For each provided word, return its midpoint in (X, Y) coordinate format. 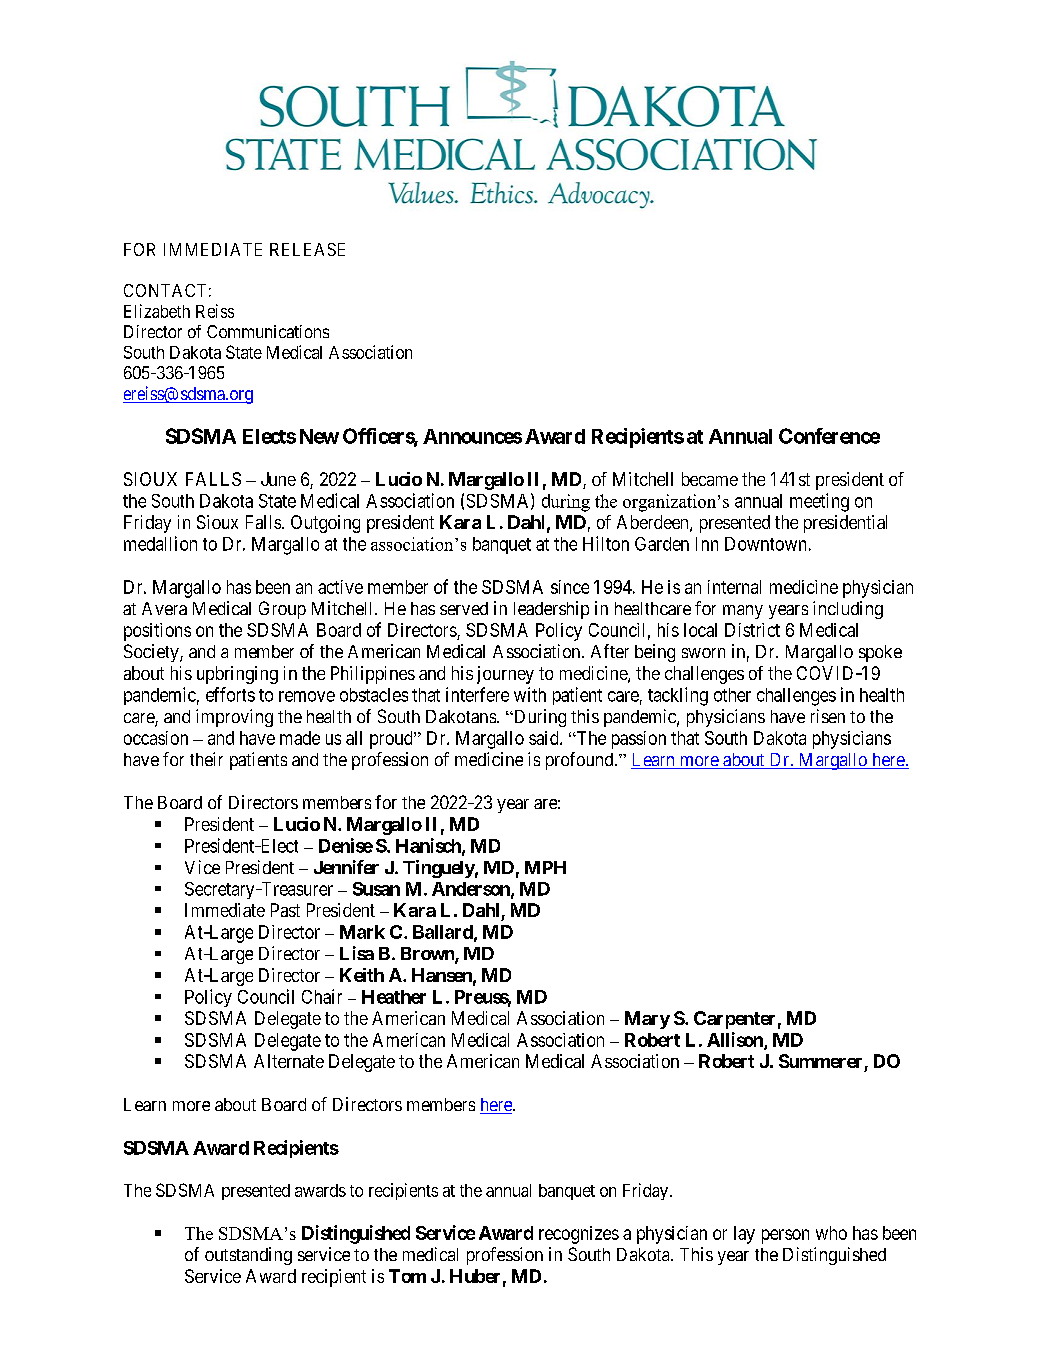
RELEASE (307, 249)
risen (828, 716)
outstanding (248, 1256)
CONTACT (165, 290)
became (710, 479)
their (206, 759)
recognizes (579, 1235)
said (545, 738)
